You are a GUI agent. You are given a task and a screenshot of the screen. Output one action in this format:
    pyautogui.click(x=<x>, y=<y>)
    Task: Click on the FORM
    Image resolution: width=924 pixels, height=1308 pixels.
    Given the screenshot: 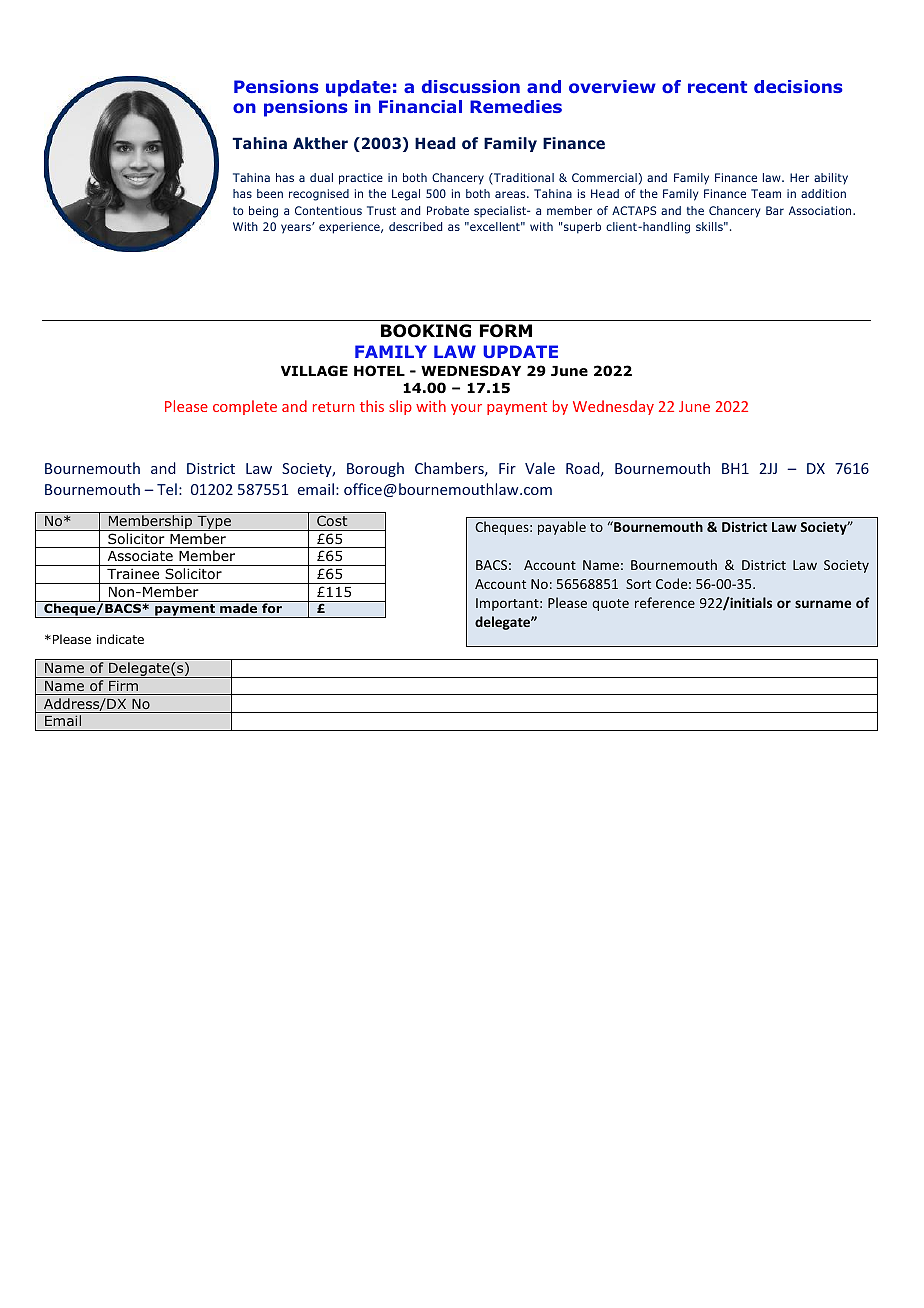 What is the action you would take?
    pyautogui.click(x=506, y=331)
